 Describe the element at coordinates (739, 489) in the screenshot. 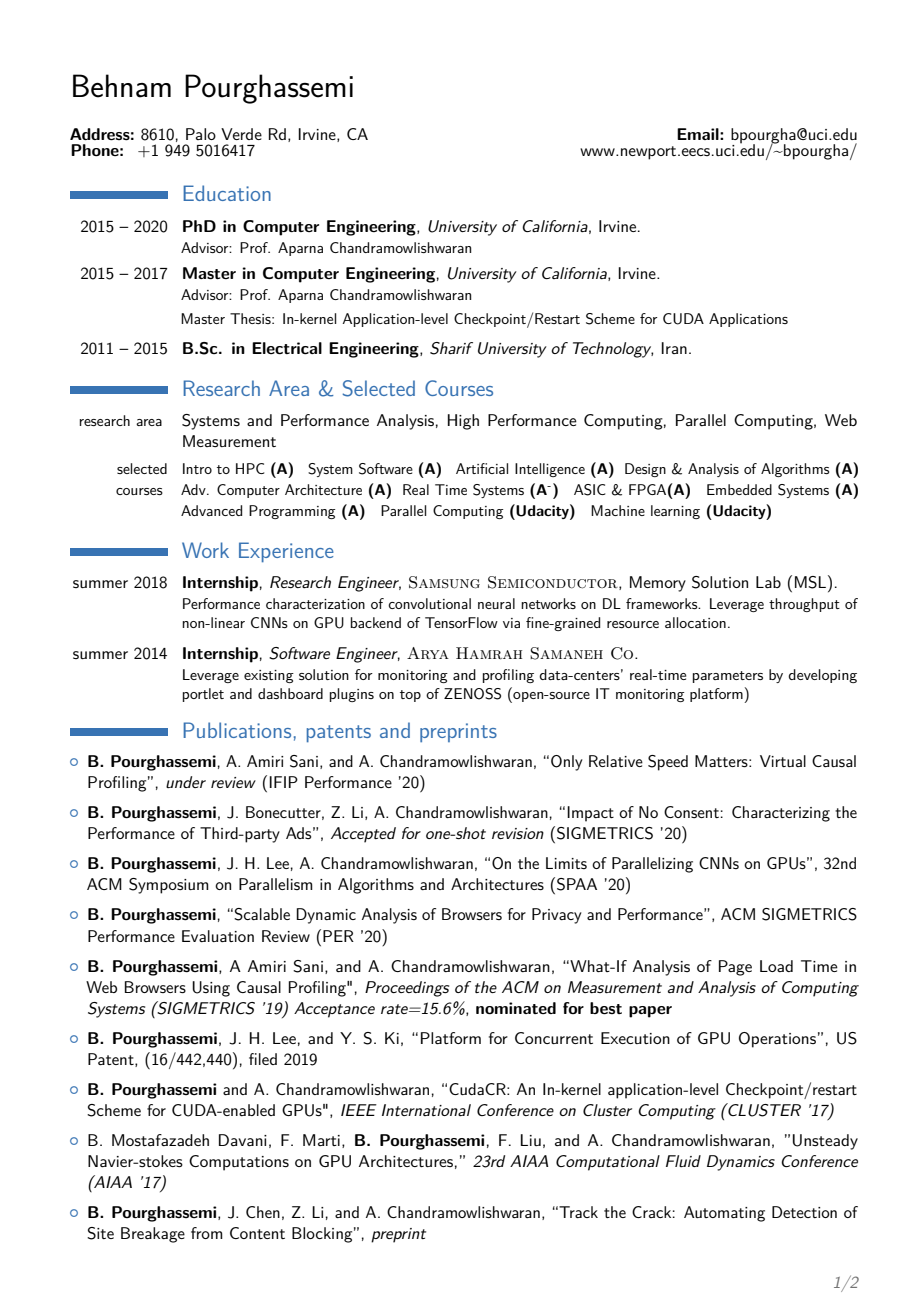

I see `Embedded` at that location.
